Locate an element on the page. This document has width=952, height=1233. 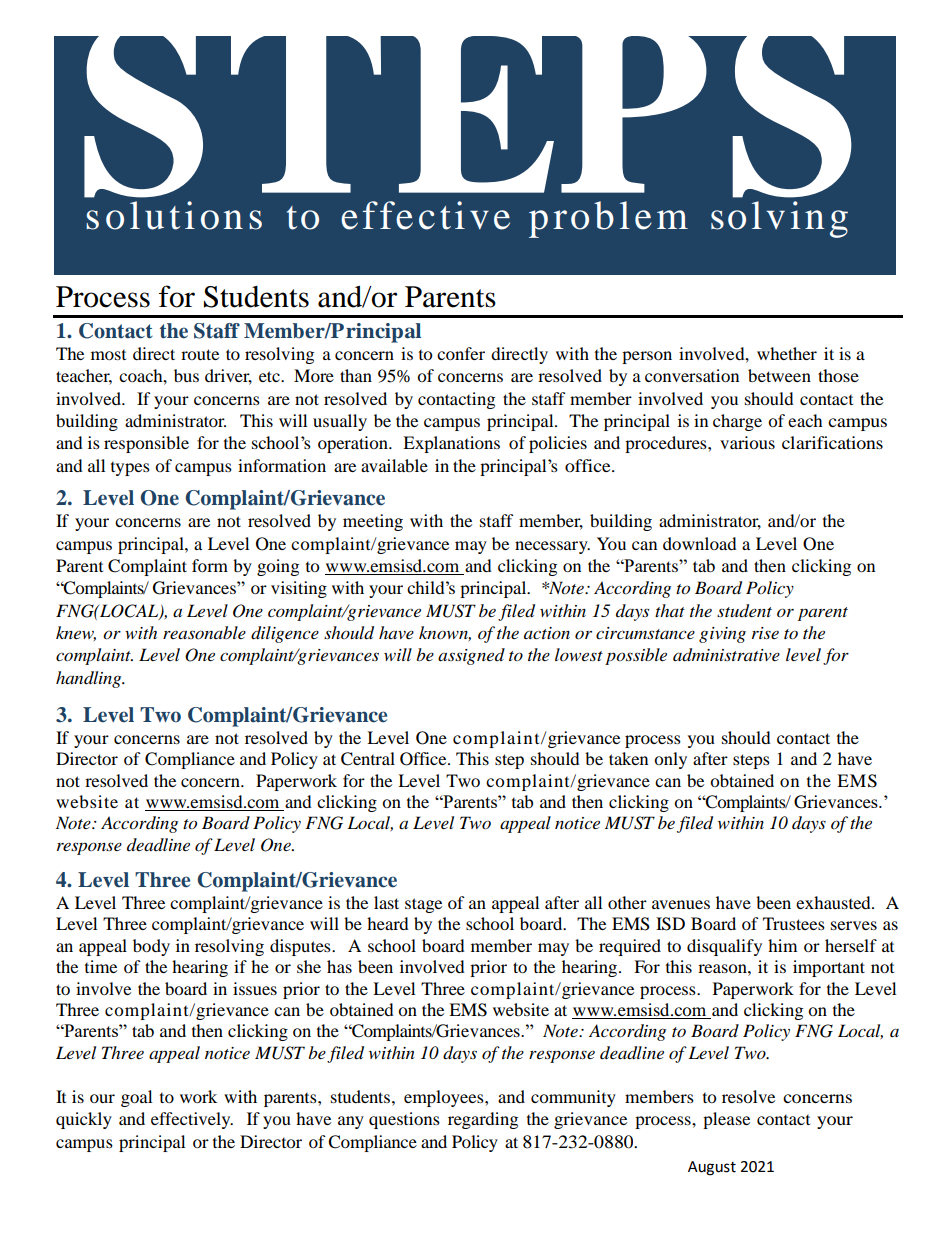
body is located at coordinates (151, 947).
